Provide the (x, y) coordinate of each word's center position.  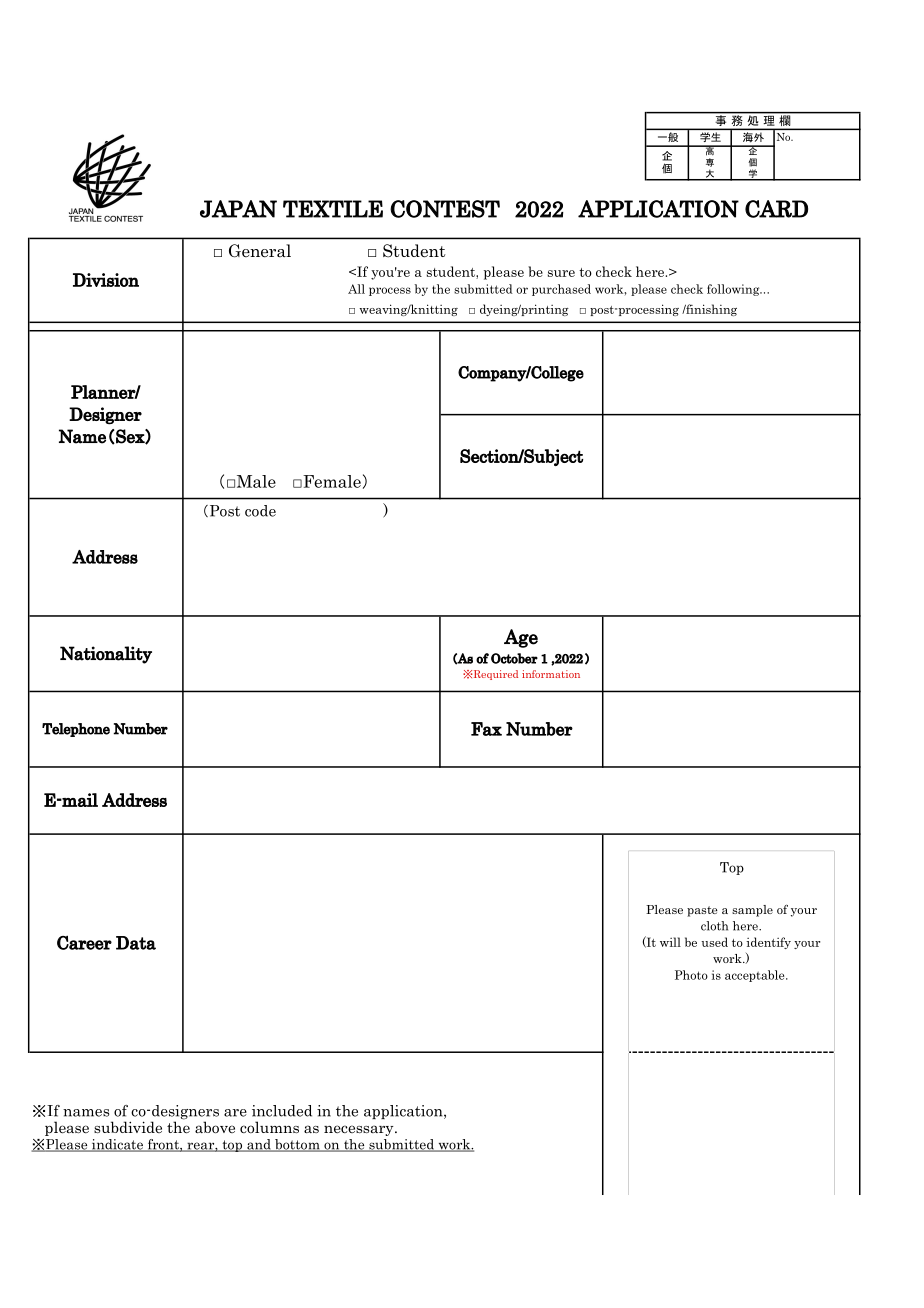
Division (106, 280)
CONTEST (445, 209)
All (356, 289)
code (260, 511)
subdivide (128, 1127)
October (514, 658)
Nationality (106, 655)
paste (702, 911)
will (670, 942)
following (734, 290)
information (551, 674)
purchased (561, 290)
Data (136, 943)
